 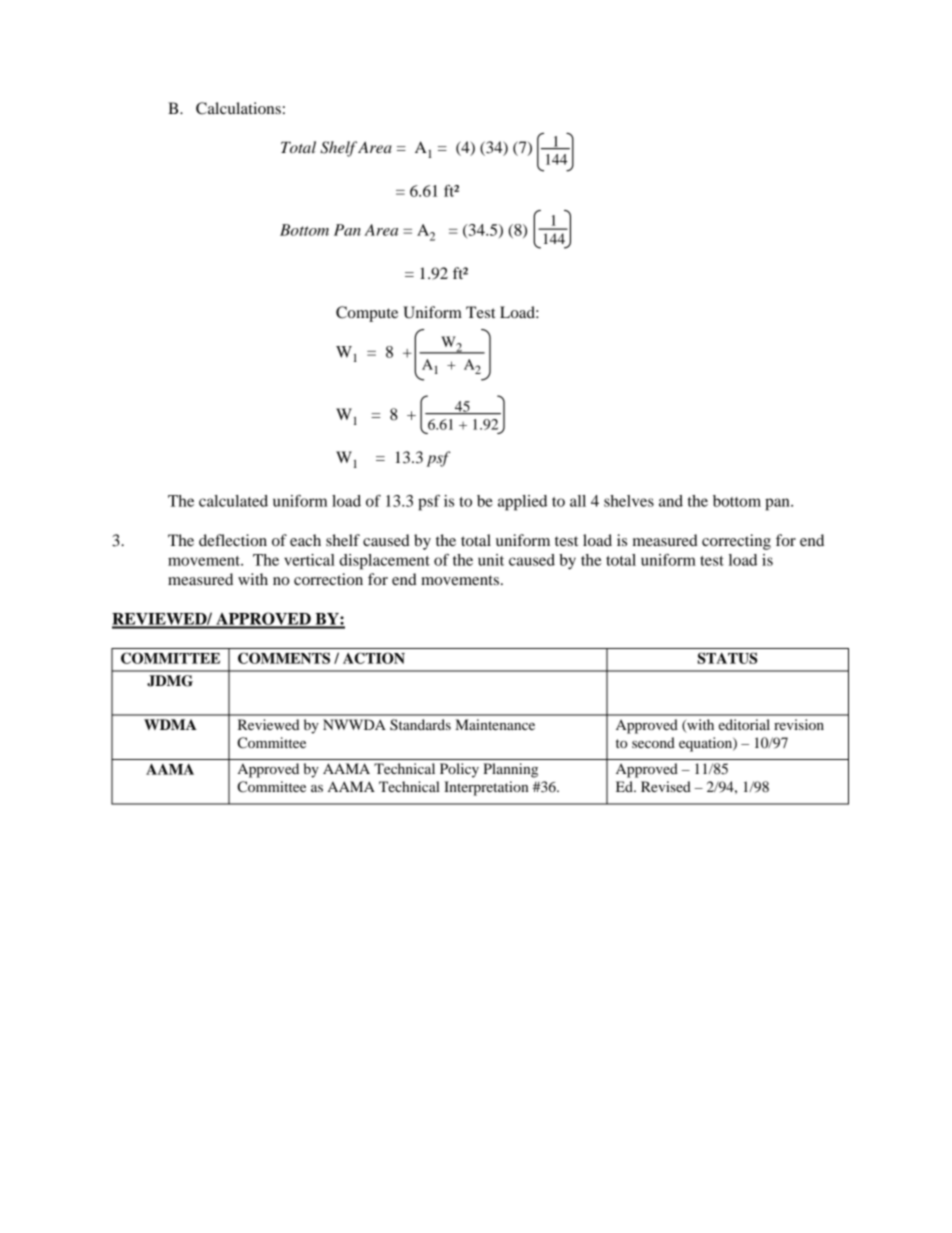 What do you see at coordinates (367, 314) in the page?
I see `Compute` at bounding box center [367, 314].
